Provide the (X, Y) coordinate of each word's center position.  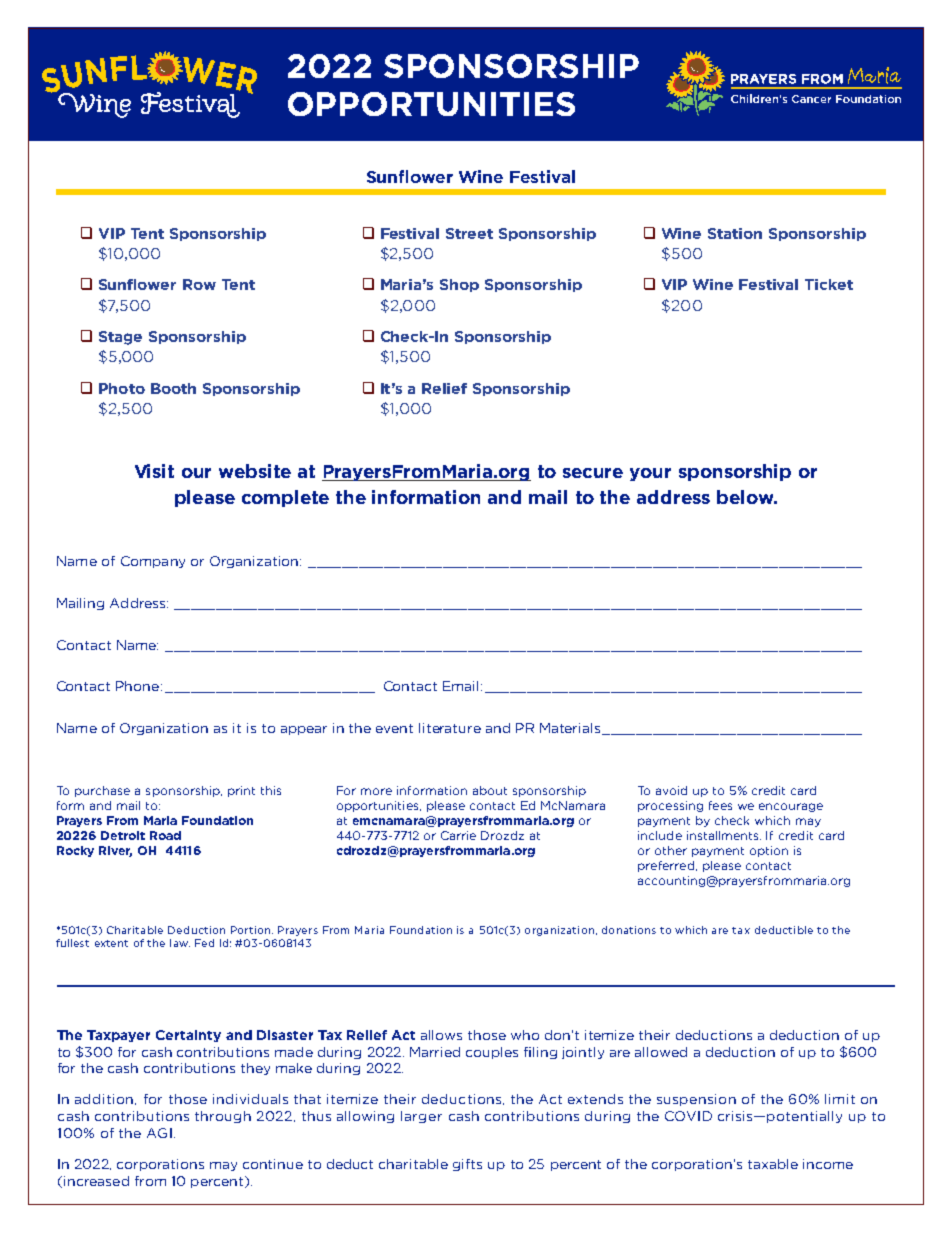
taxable (773, 1164)
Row (199, 284)
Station (735, 233)
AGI (159, 1133)
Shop (459, 285)
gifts (467, 1165)
